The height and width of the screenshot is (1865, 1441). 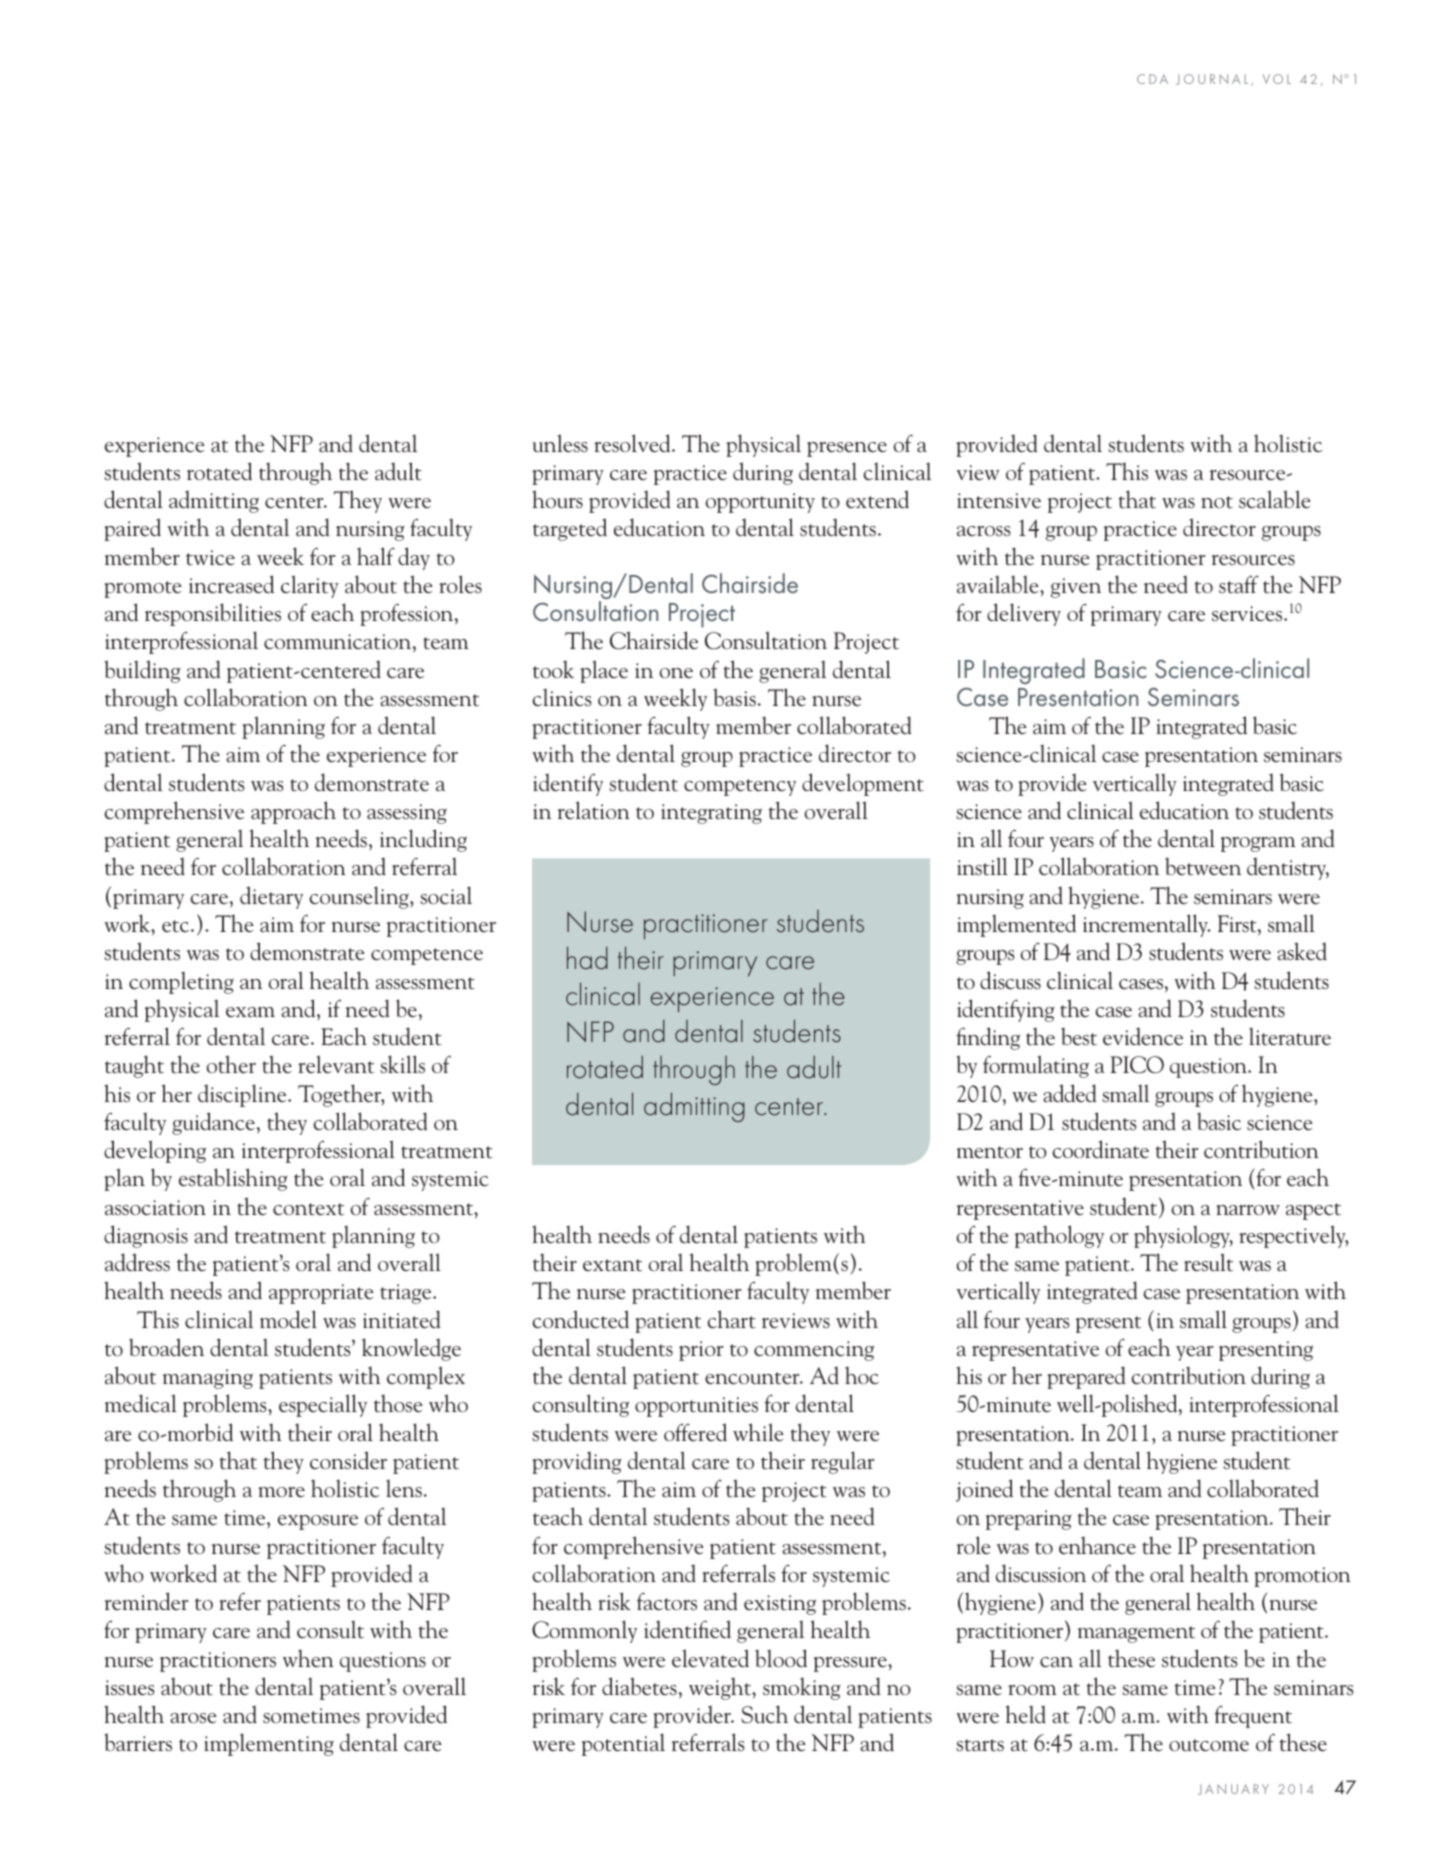 I want to click on implementing, so click(x=269, y=1744).
